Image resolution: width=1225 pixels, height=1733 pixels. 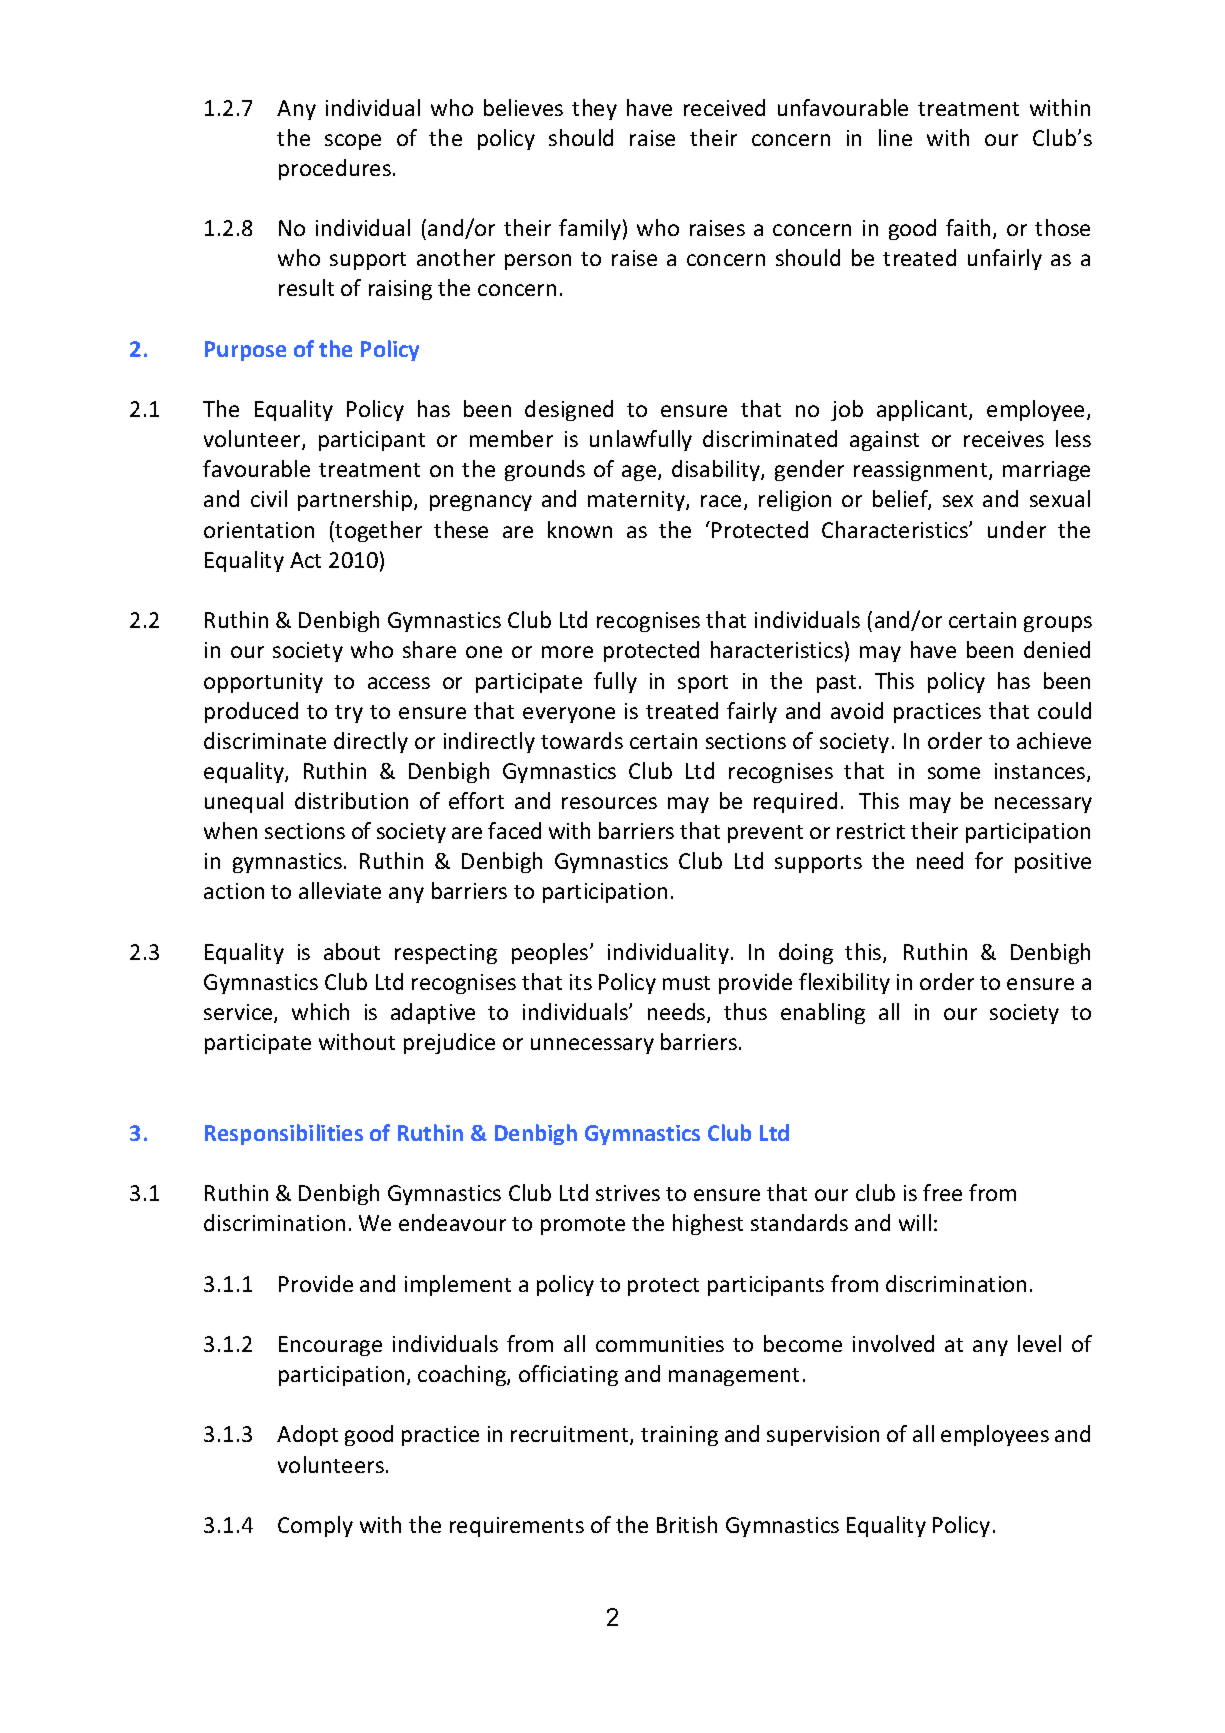 I want to click on some, so click(x=954, y=773).
